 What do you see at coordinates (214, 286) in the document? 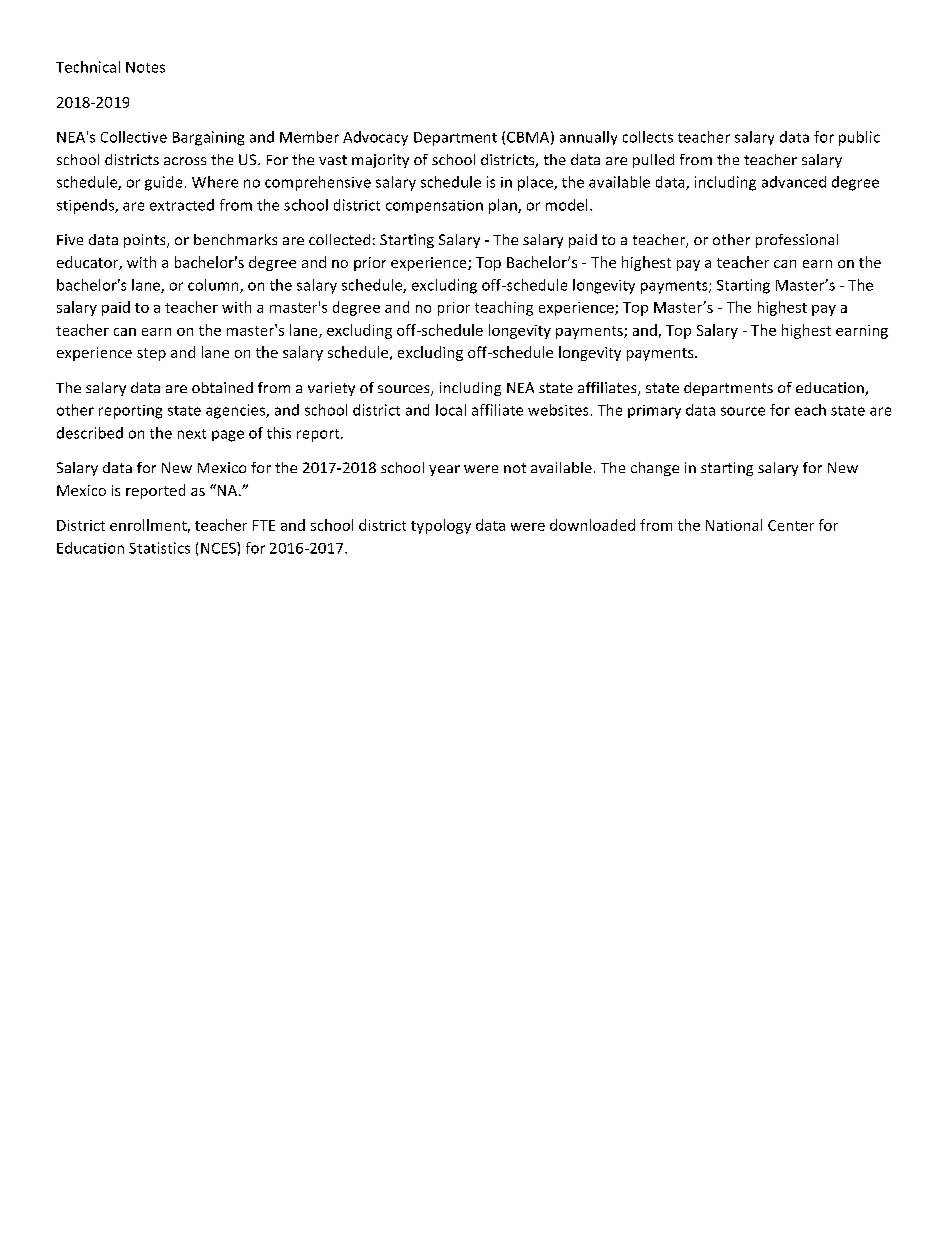
I see `column` at bounding box center [214, 286].
